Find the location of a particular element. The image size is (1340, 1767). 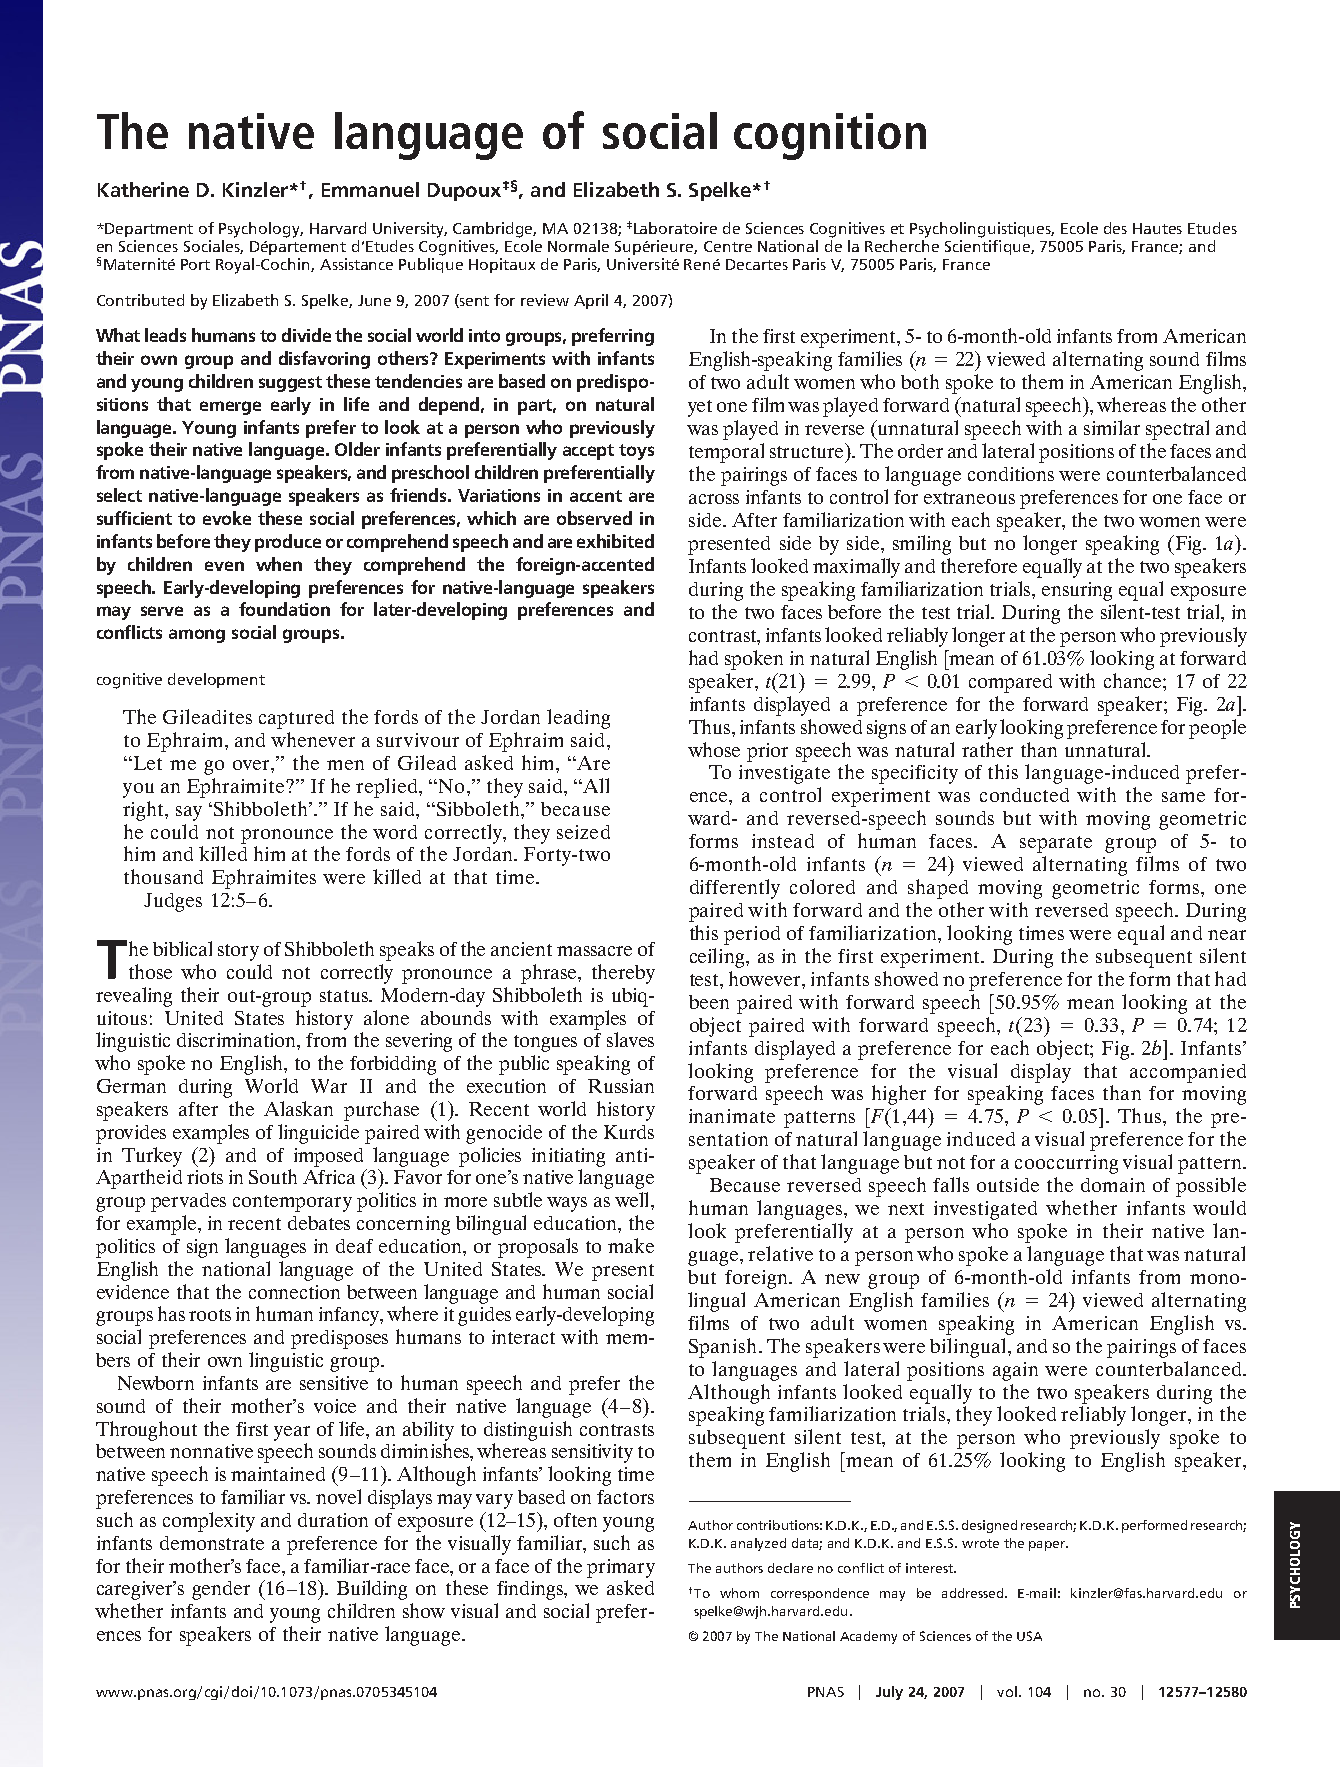

Katherine is located at coordinates (143, 189).
